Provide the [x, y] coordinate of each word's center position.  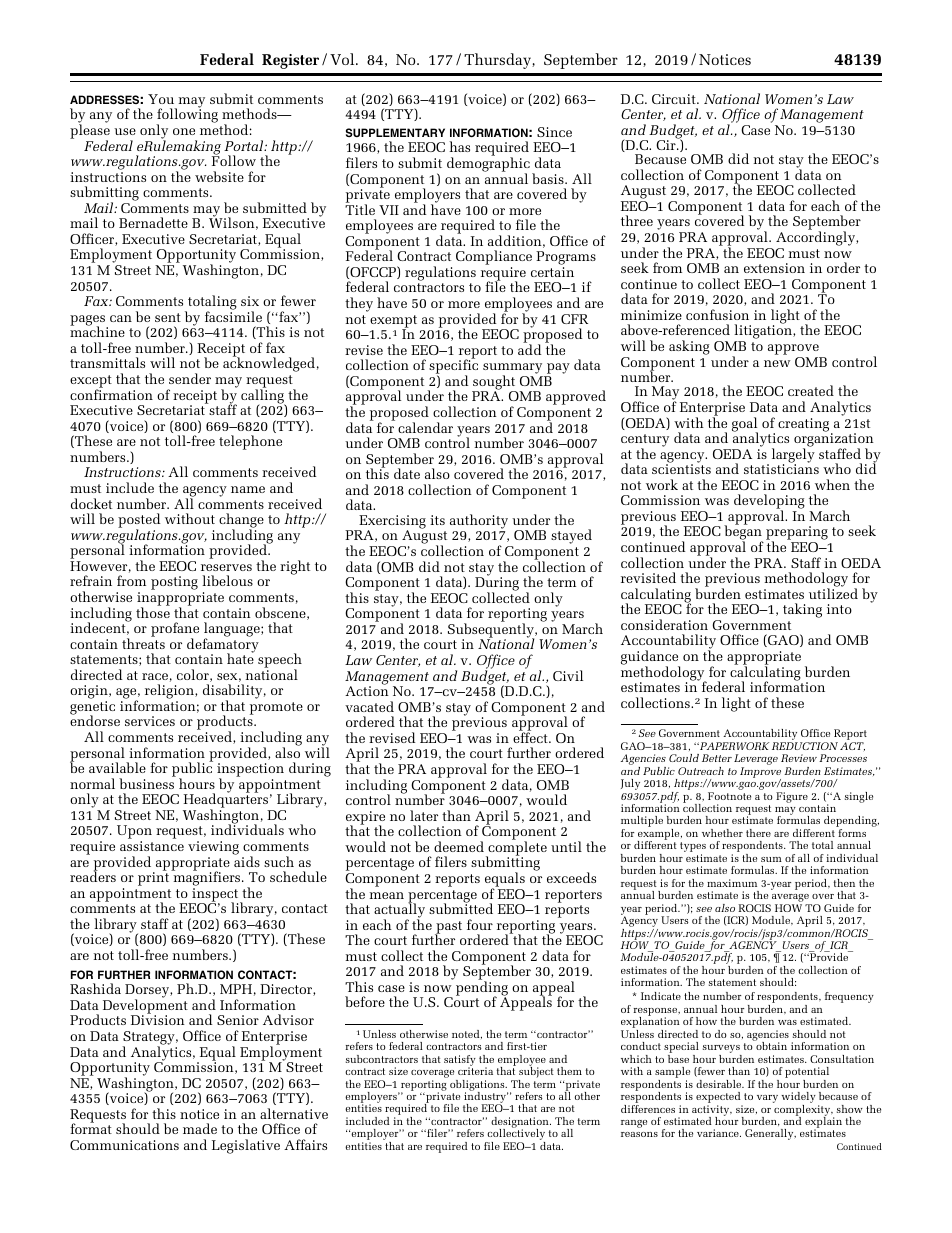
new [777, 363]
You [161, 99]
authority [479, 521]
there [758, 833]
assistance [152, 846]
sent [168, 317]
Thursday [498, 61]
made [200, 1128]
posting [174, 583]
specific [453, 367]
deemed [459, 846]
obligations [478, 1086]
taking [802, 610]
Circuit [675, 99]
